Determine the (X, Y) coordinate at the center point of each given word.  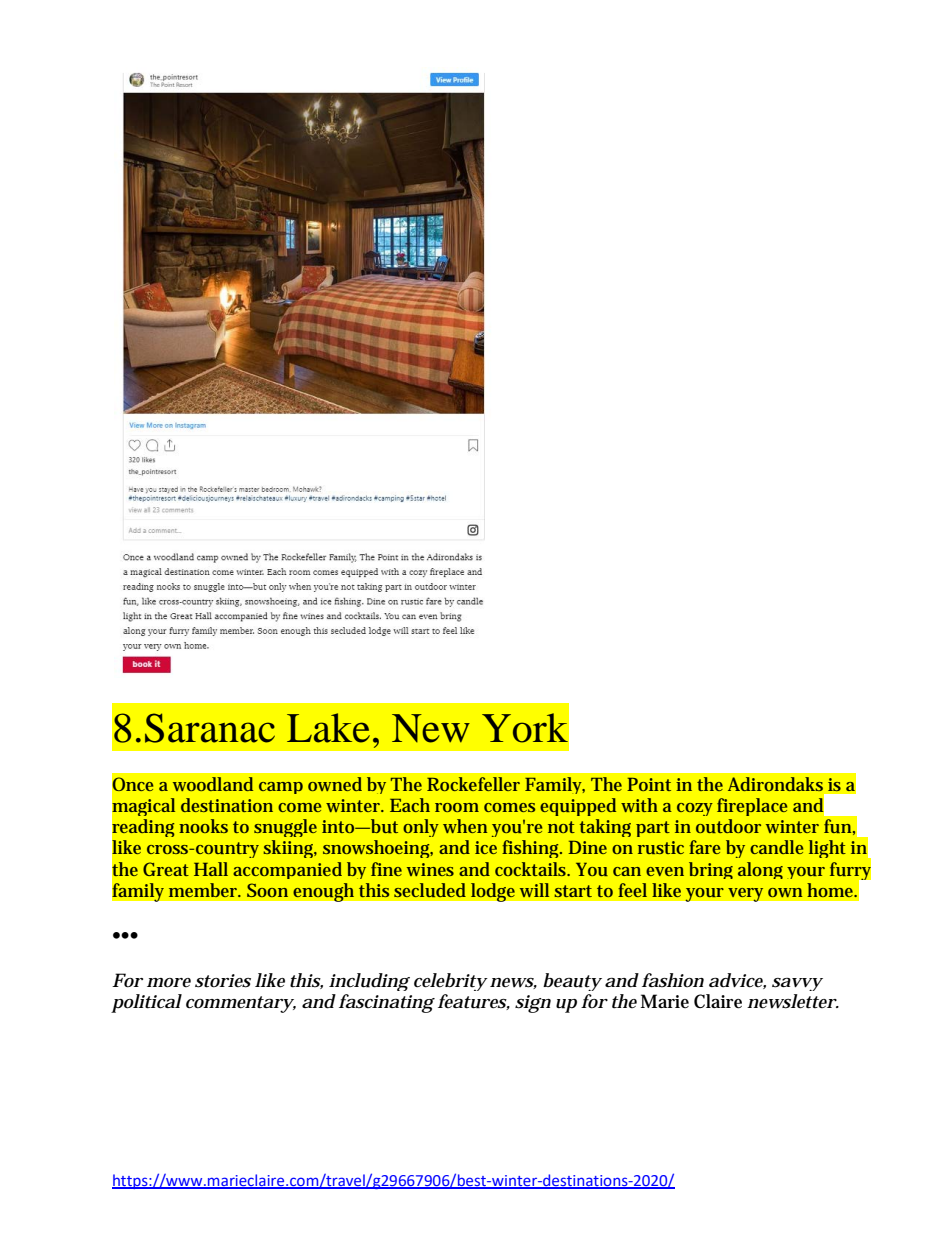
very (746, 894)
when (465, 826)
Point (649, 784)
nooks (203, 826)
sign (533, 1004)
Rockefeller (473, 784)
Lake (328, 728)
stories (223, 981)
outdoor (728, 826)
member (204, 890)
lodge (492, 892)
